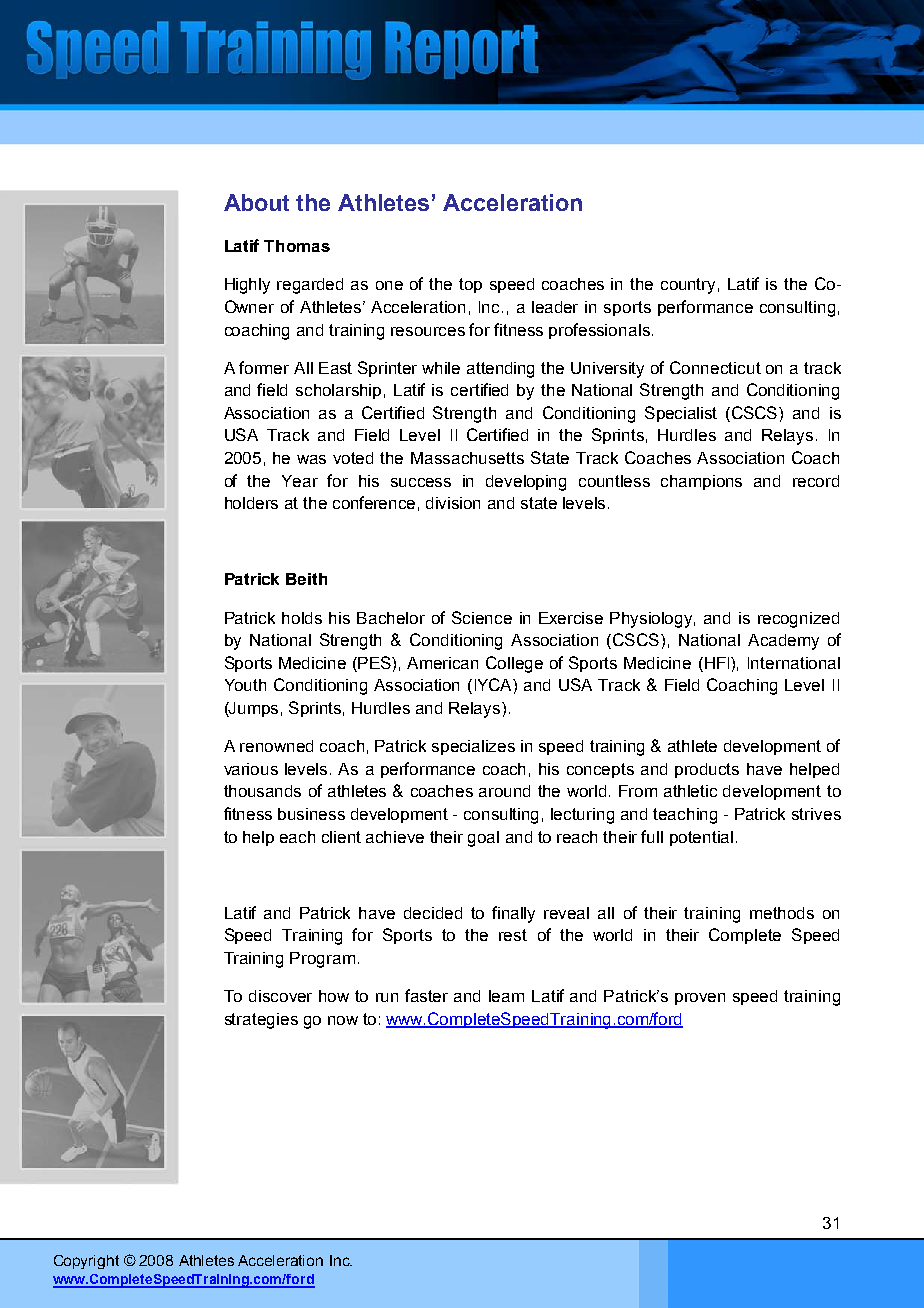 This screenshot has width=924, height=1308. I want to click on champions, so click(701, 482).
